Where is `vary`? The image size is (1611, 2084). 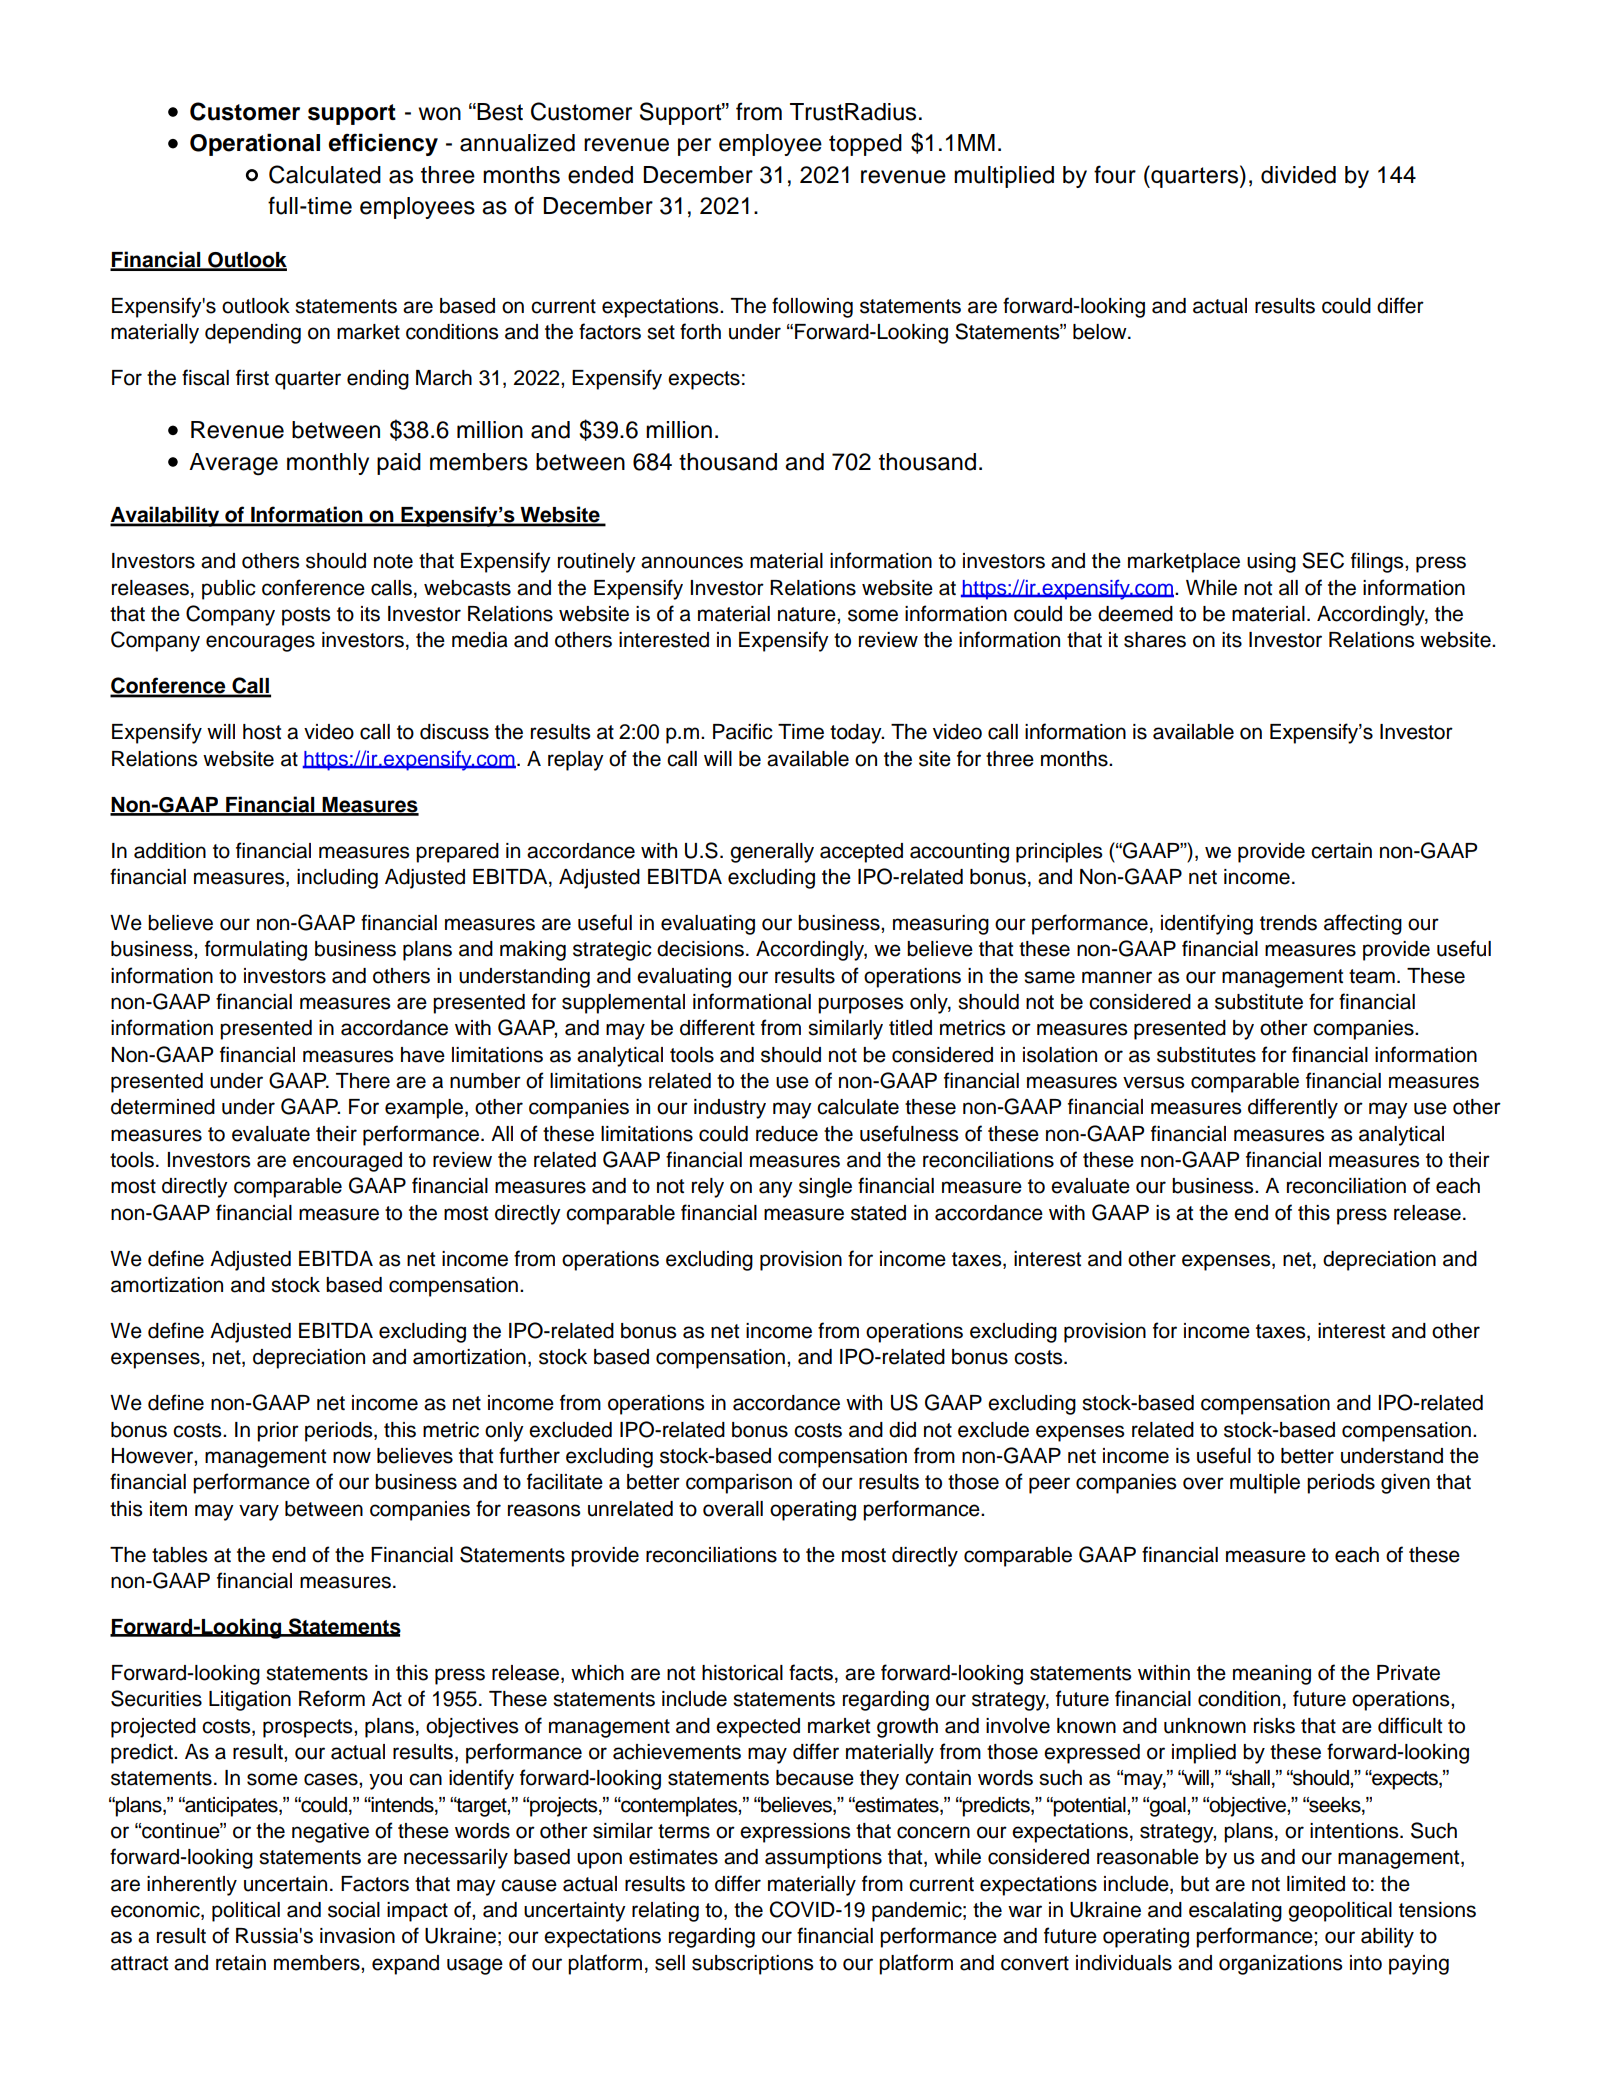 vary is located at coordinates (259, 1512).
